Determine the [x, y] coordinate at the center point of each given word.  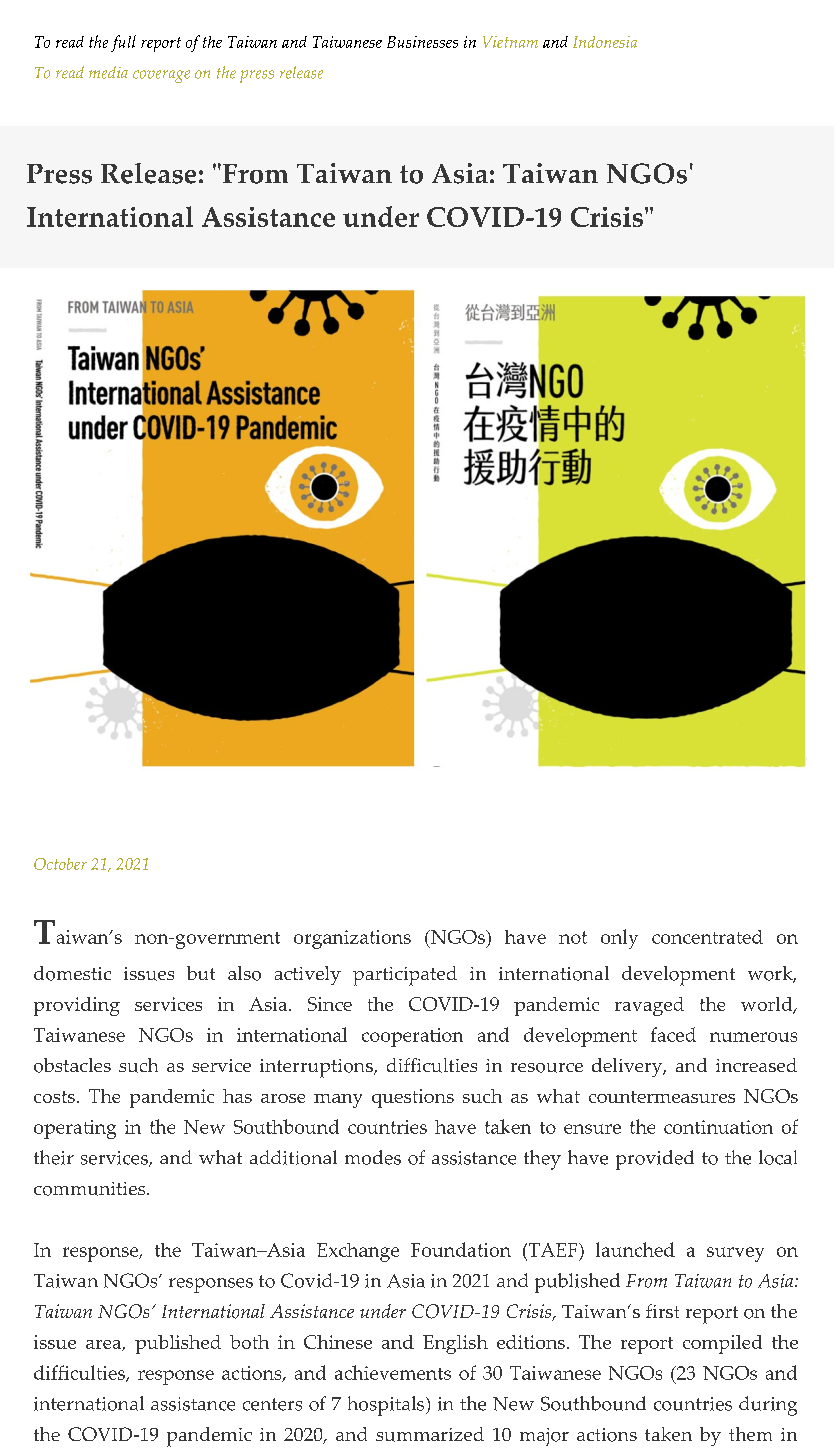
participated [405, 976]
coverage [161, 76]
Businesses [422, 42]
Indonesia [605, 42]
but [201, 973]
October [60, 864]
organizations [352, 939]
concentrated [707, 937]
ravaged [649, 1006]
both [249, 1342]
